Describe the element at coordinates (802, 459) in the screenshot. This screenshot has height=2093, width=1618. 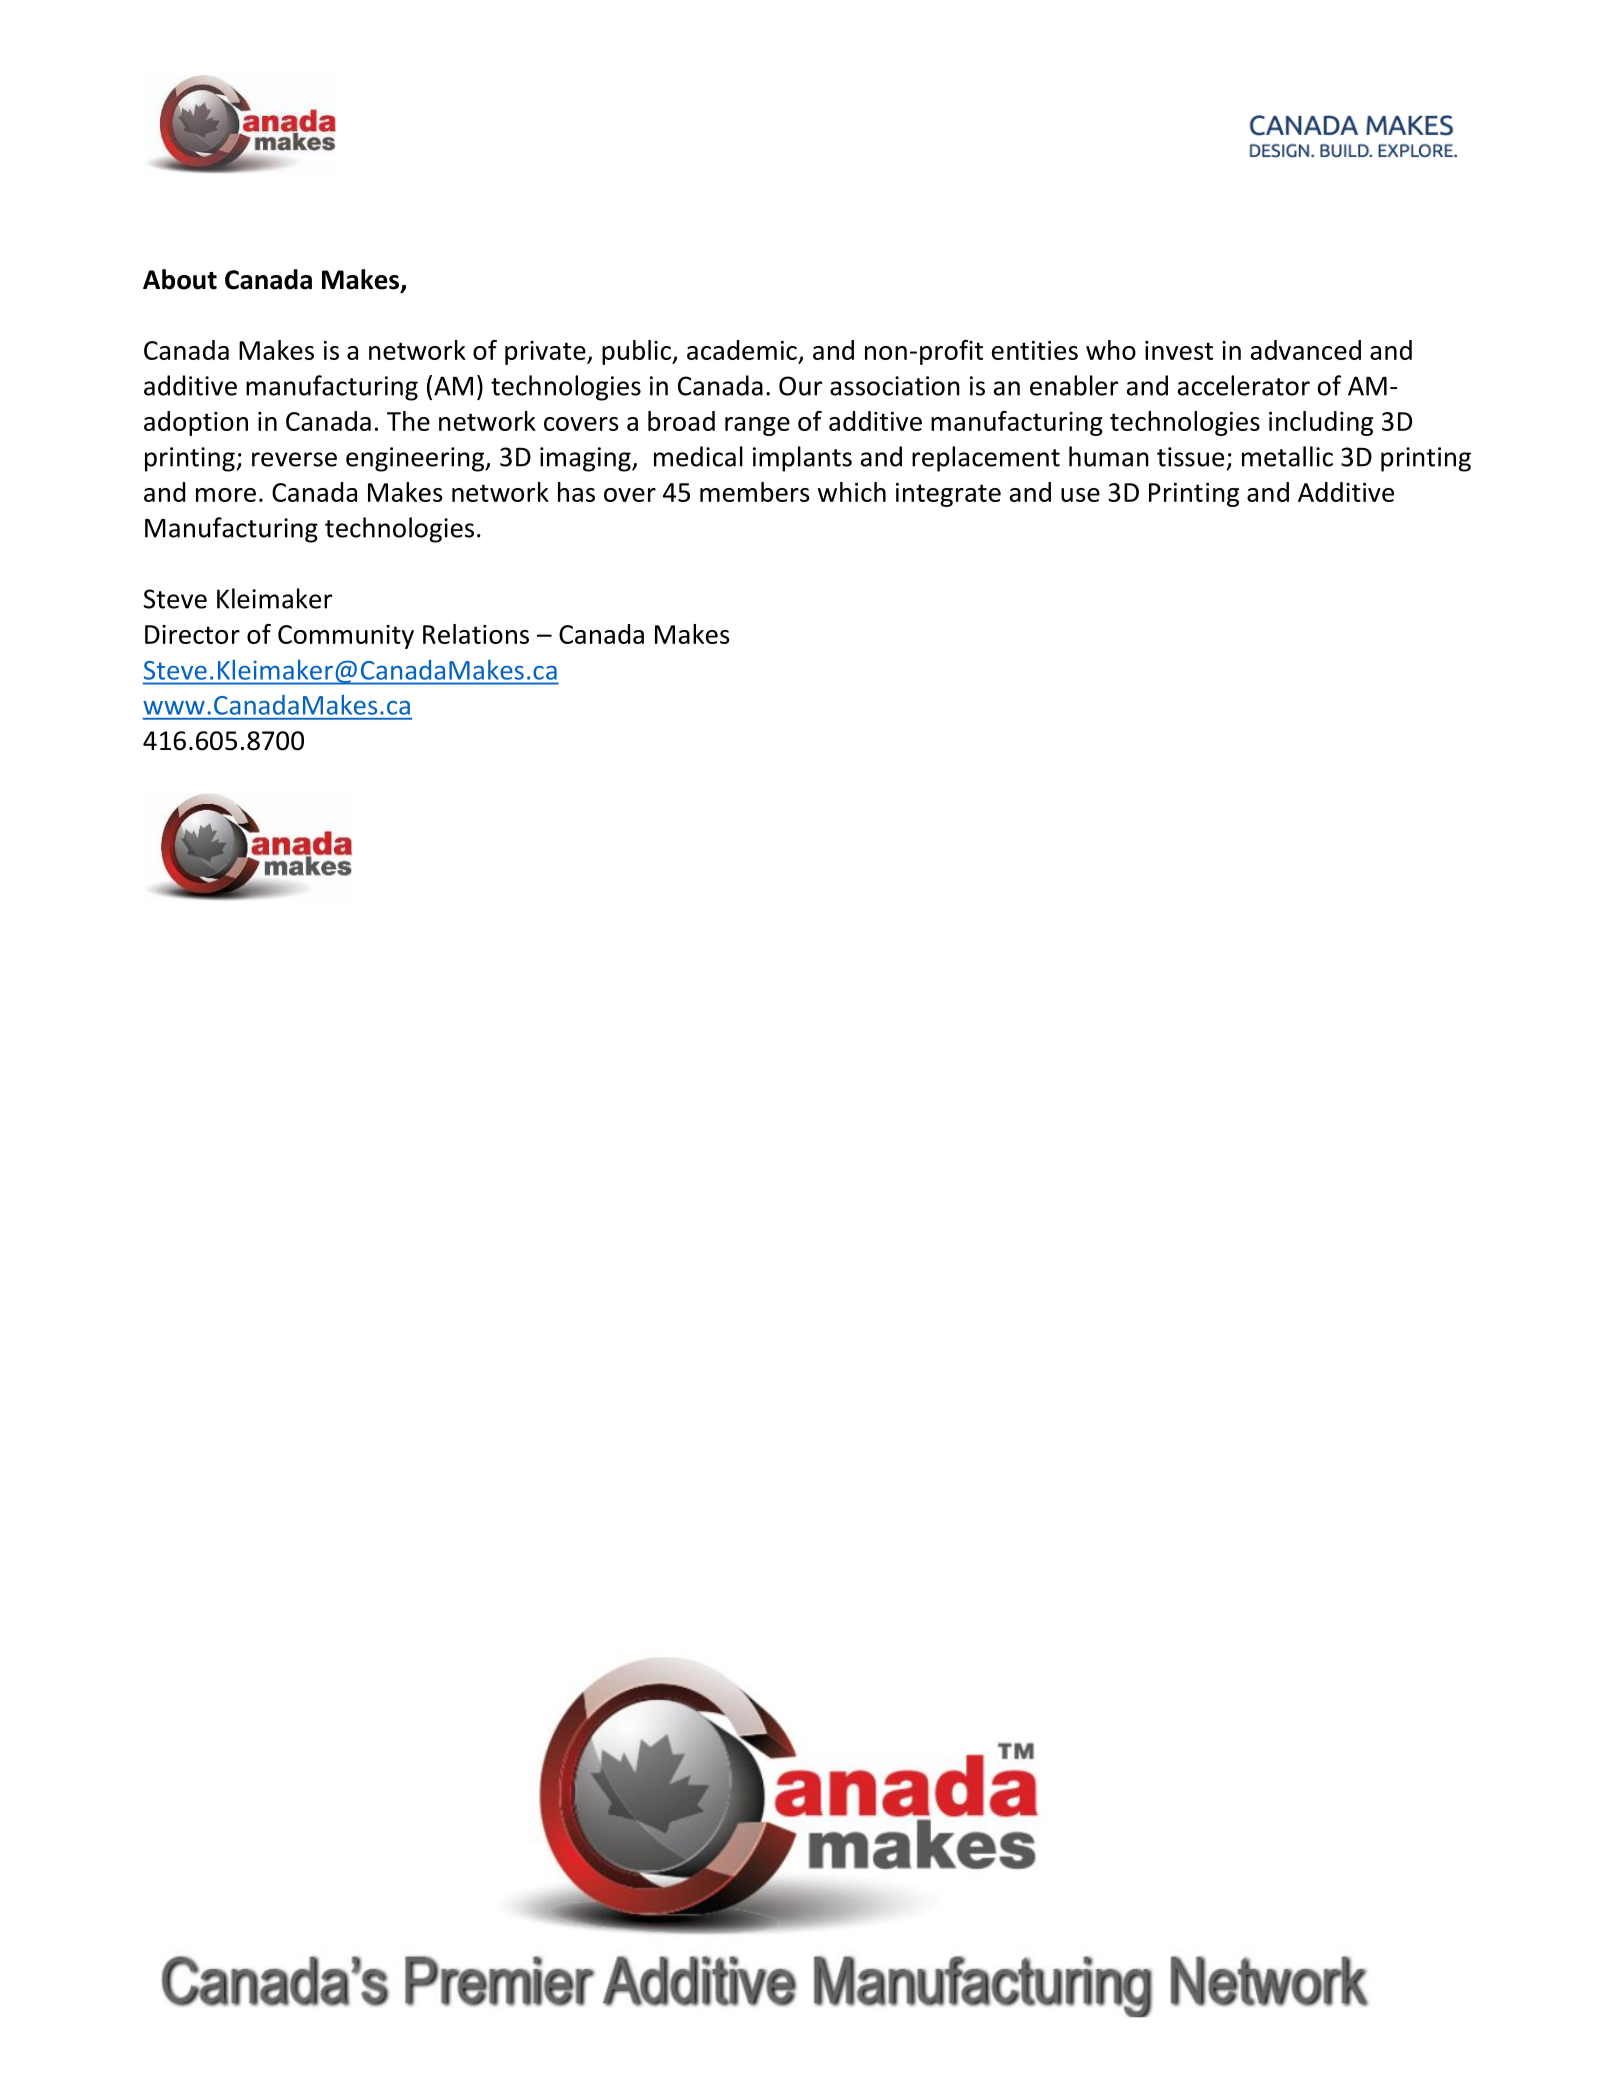
I see `implants` at that location.
